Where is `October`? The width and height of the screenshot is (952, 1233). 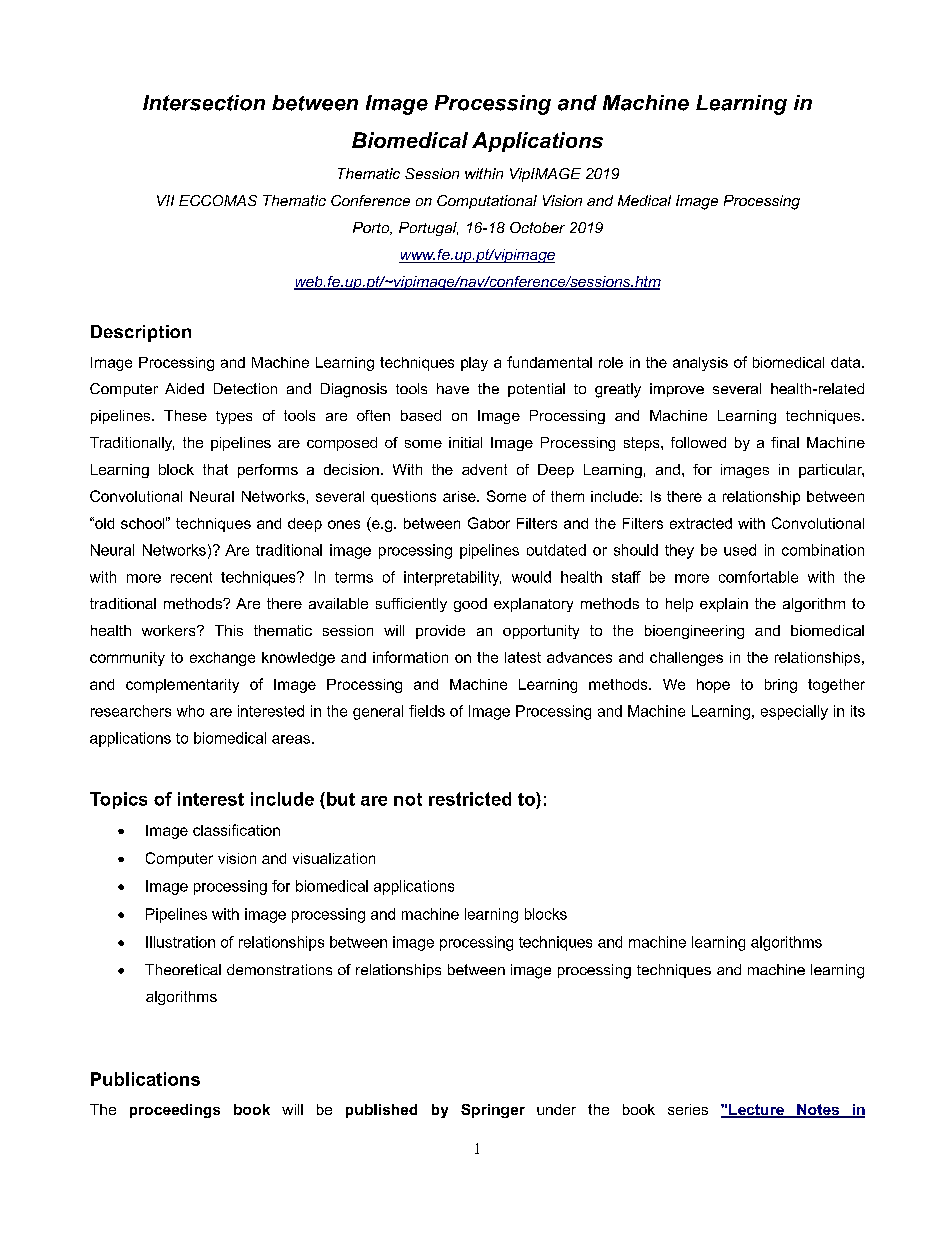 October is located at coordinates (537, 227).
